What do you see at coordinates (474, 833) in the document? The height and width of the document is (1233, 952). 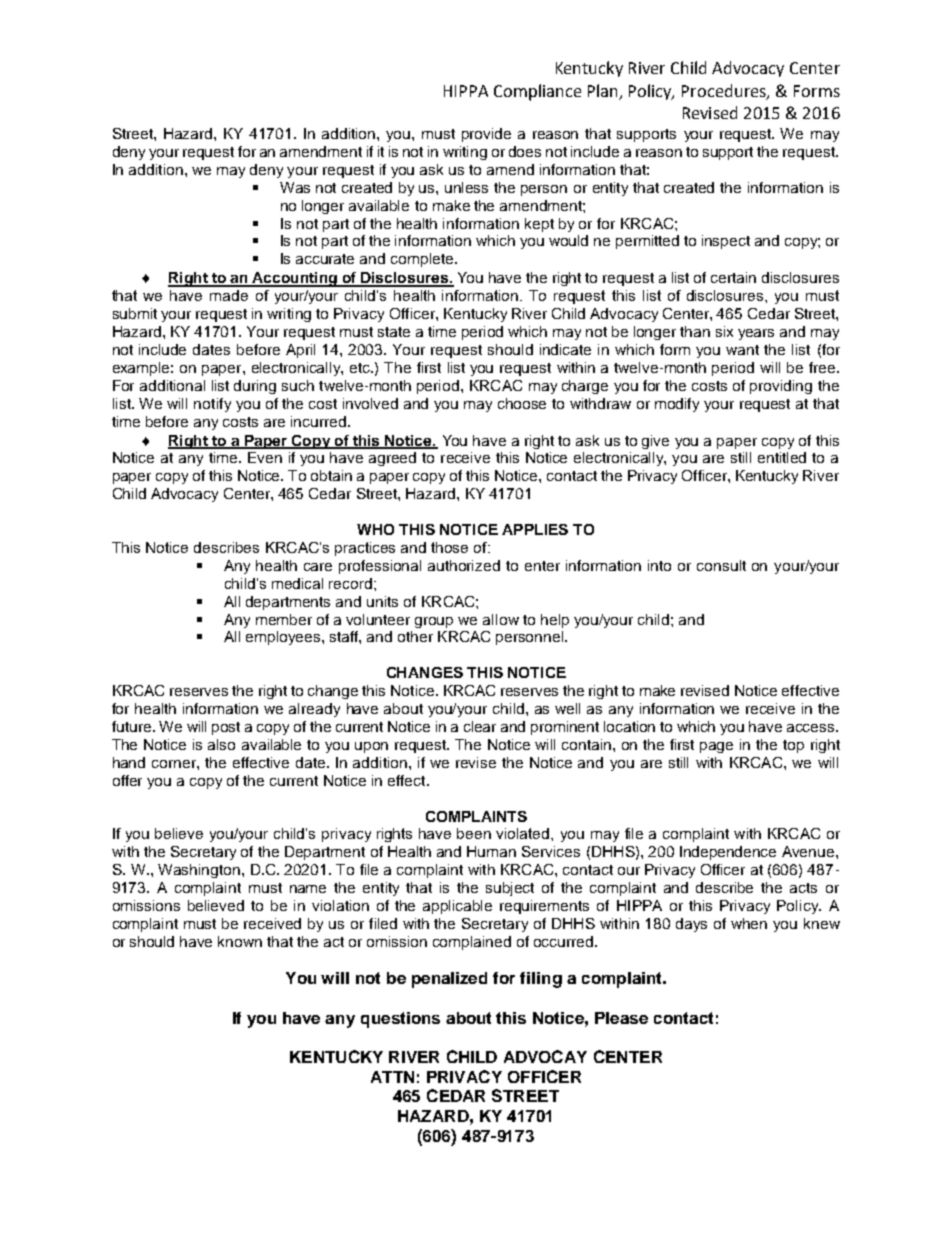 I see `been` at bounding box center [474, 833].
